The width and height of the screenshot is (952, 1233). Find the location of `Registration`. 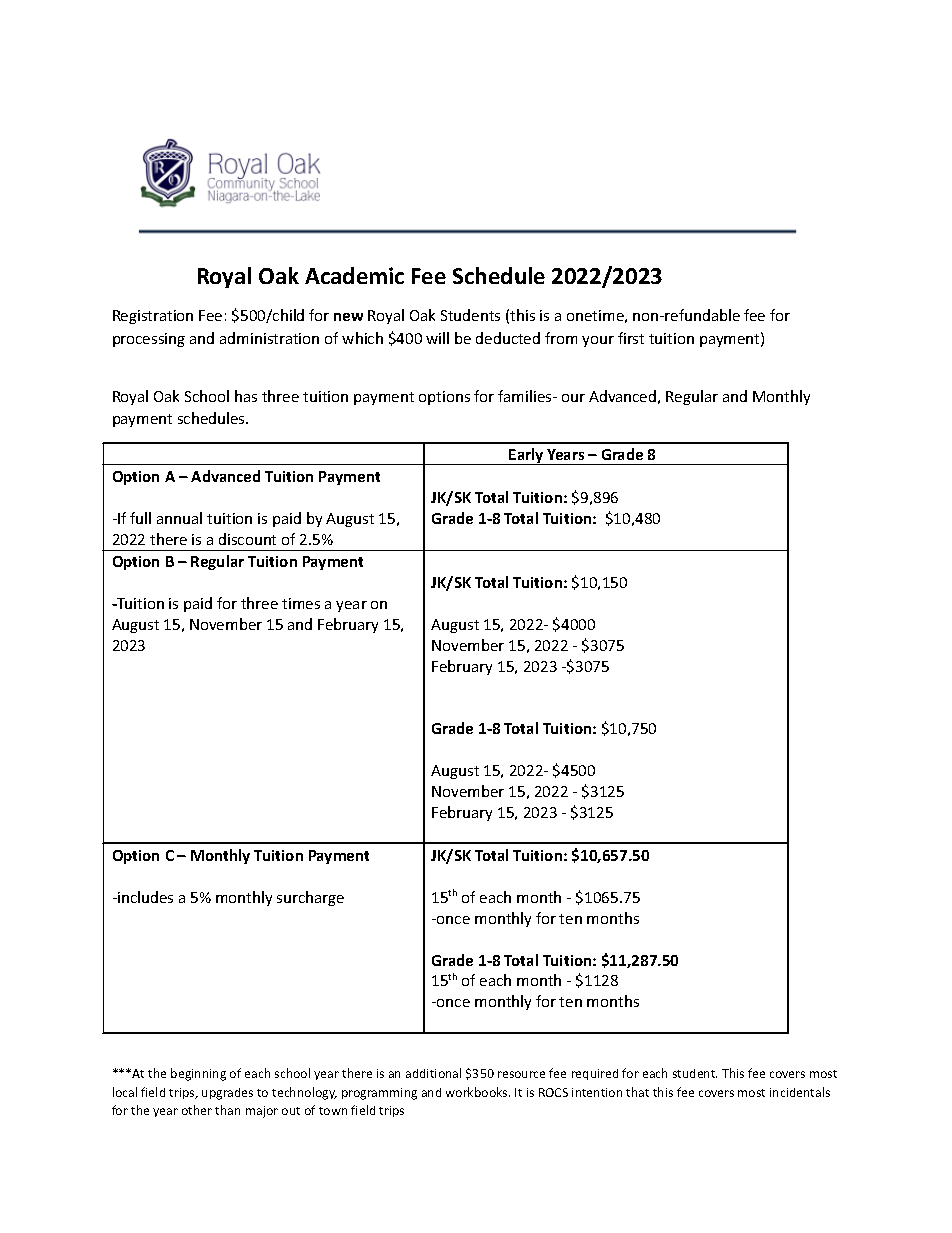

Registration is located at coordinates (153, 317).
